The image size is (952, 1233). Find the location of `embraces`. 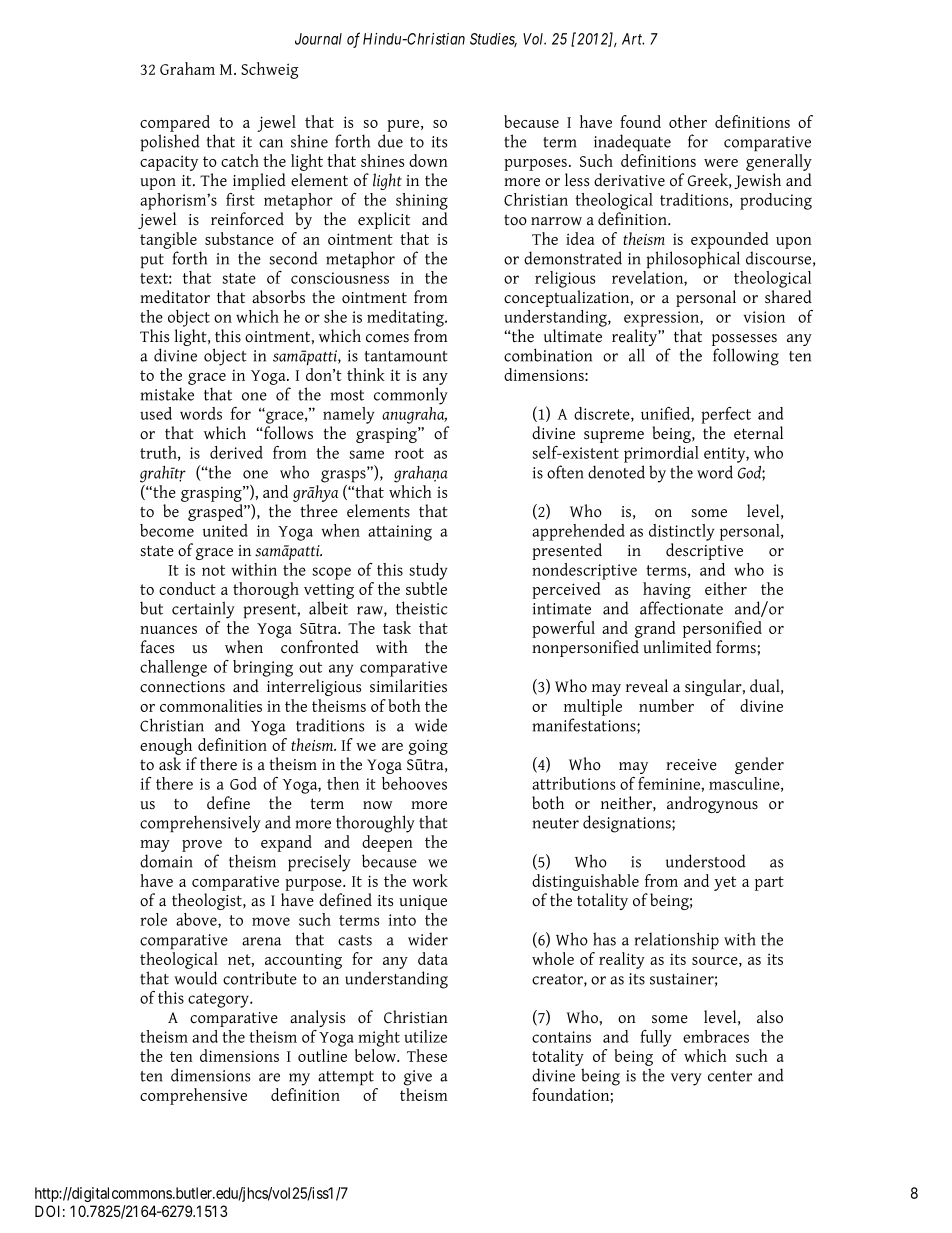

embraces is located at coordinates (716, 1036).
